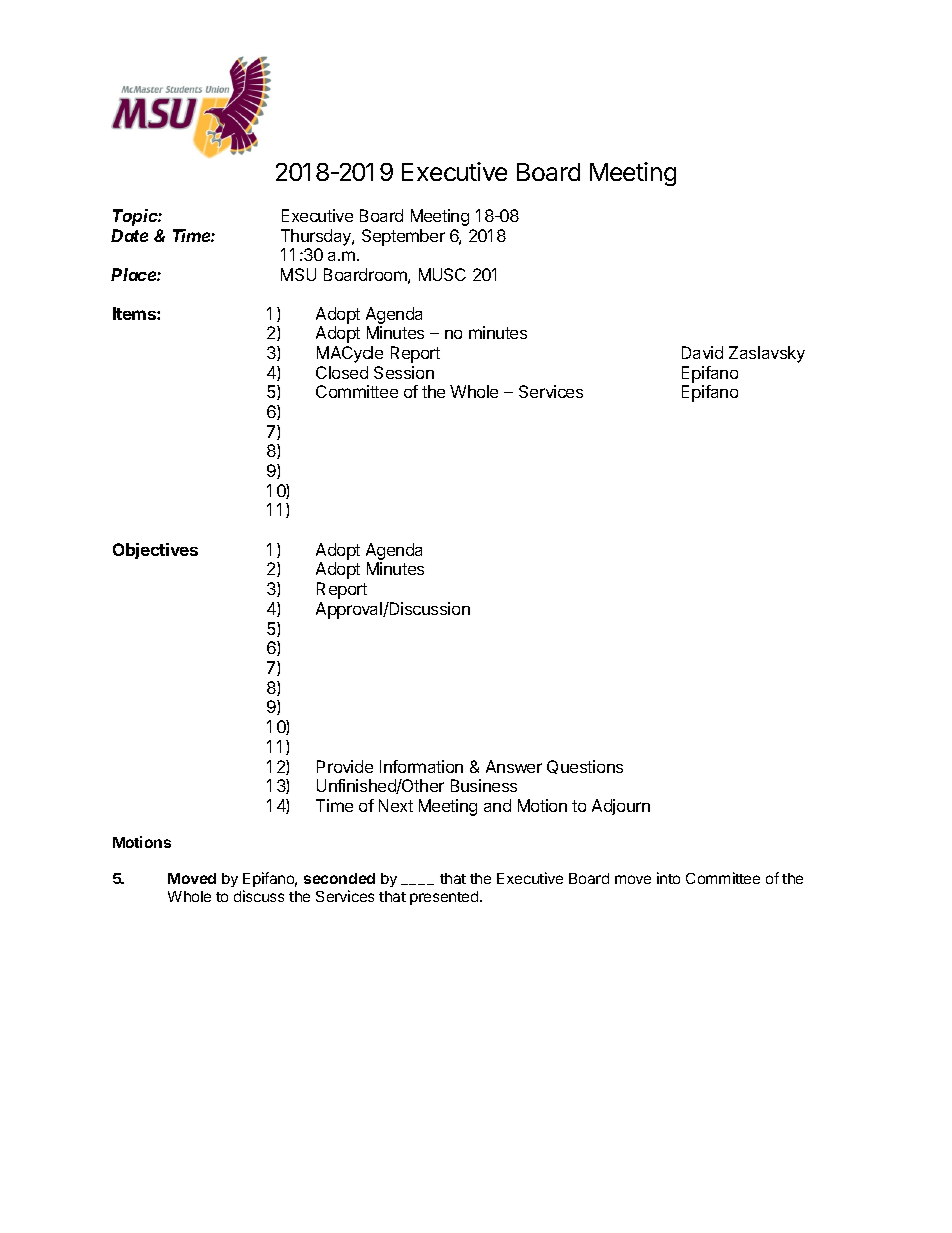  I want to click on Provide, so click(345, 766).
